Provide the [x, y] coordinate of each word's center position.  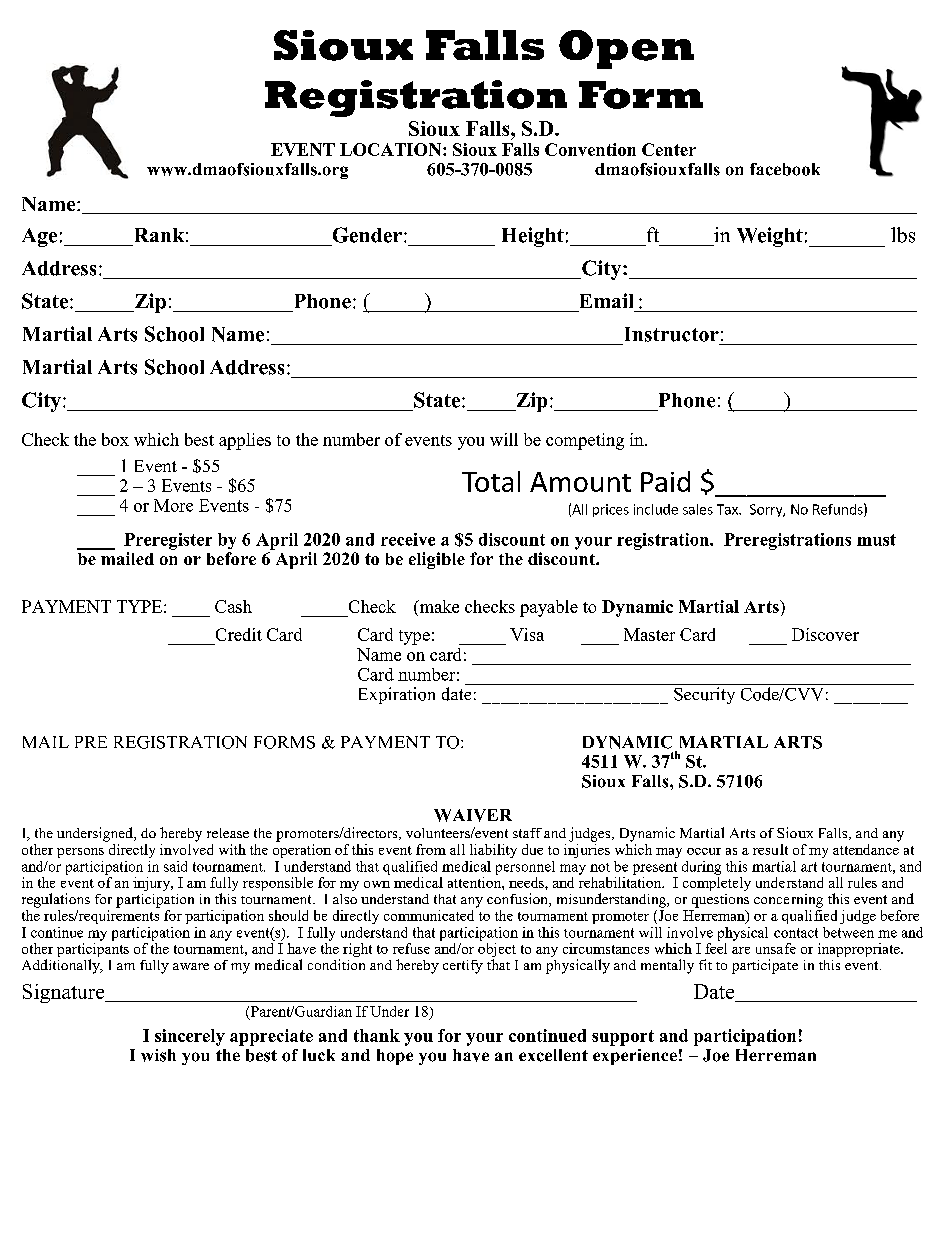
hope [395, 1057]
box [115, 439]
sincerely [190, 1037]
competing [585, 441]
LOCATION [392, 149]
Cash [233, 606]
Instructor [672, 334]
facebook [785, 169]
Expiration [397, 695]
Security [704, 695]
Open [626, 49]
